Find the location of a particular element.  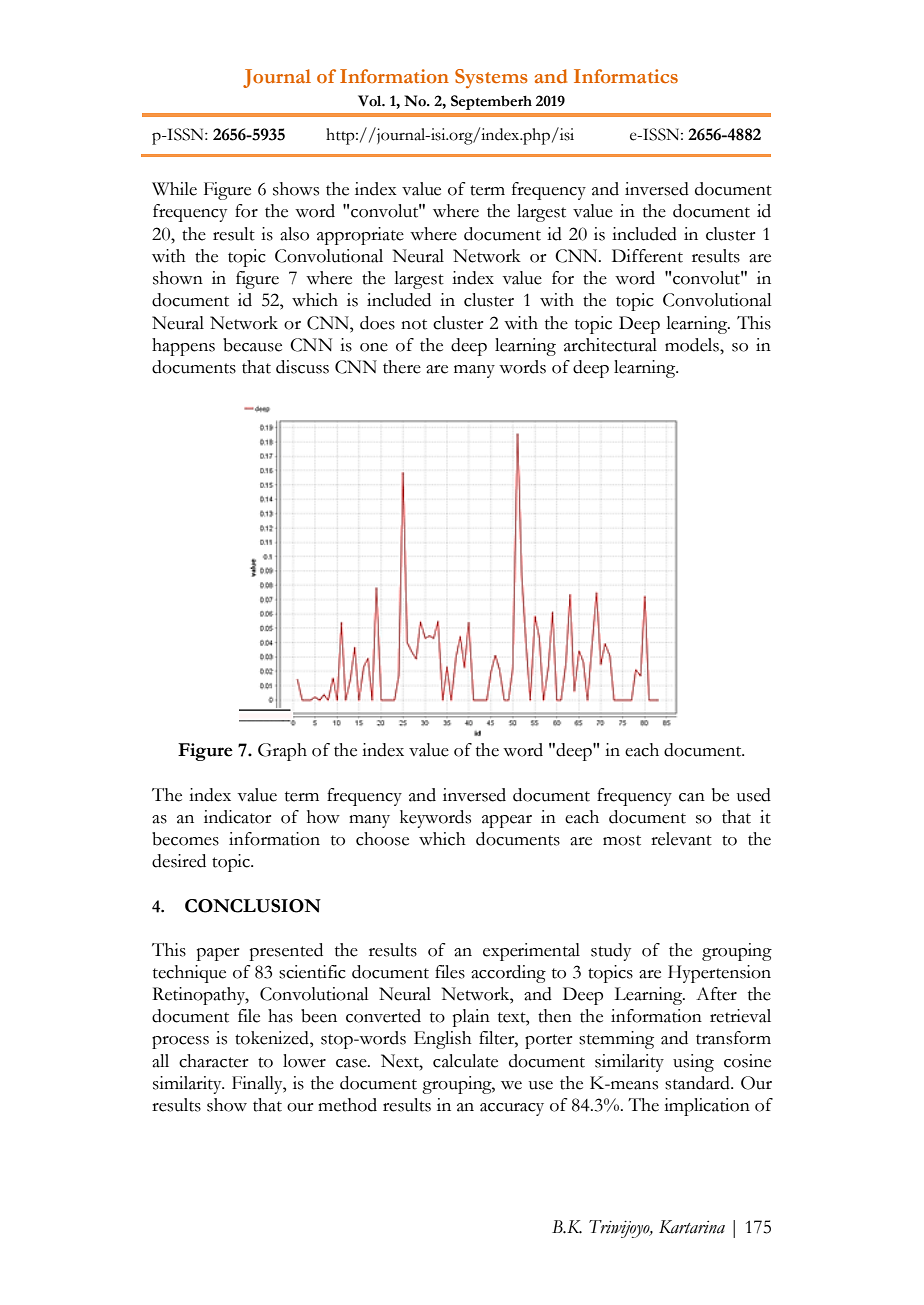

choose is located at coordinates (382, 839).
